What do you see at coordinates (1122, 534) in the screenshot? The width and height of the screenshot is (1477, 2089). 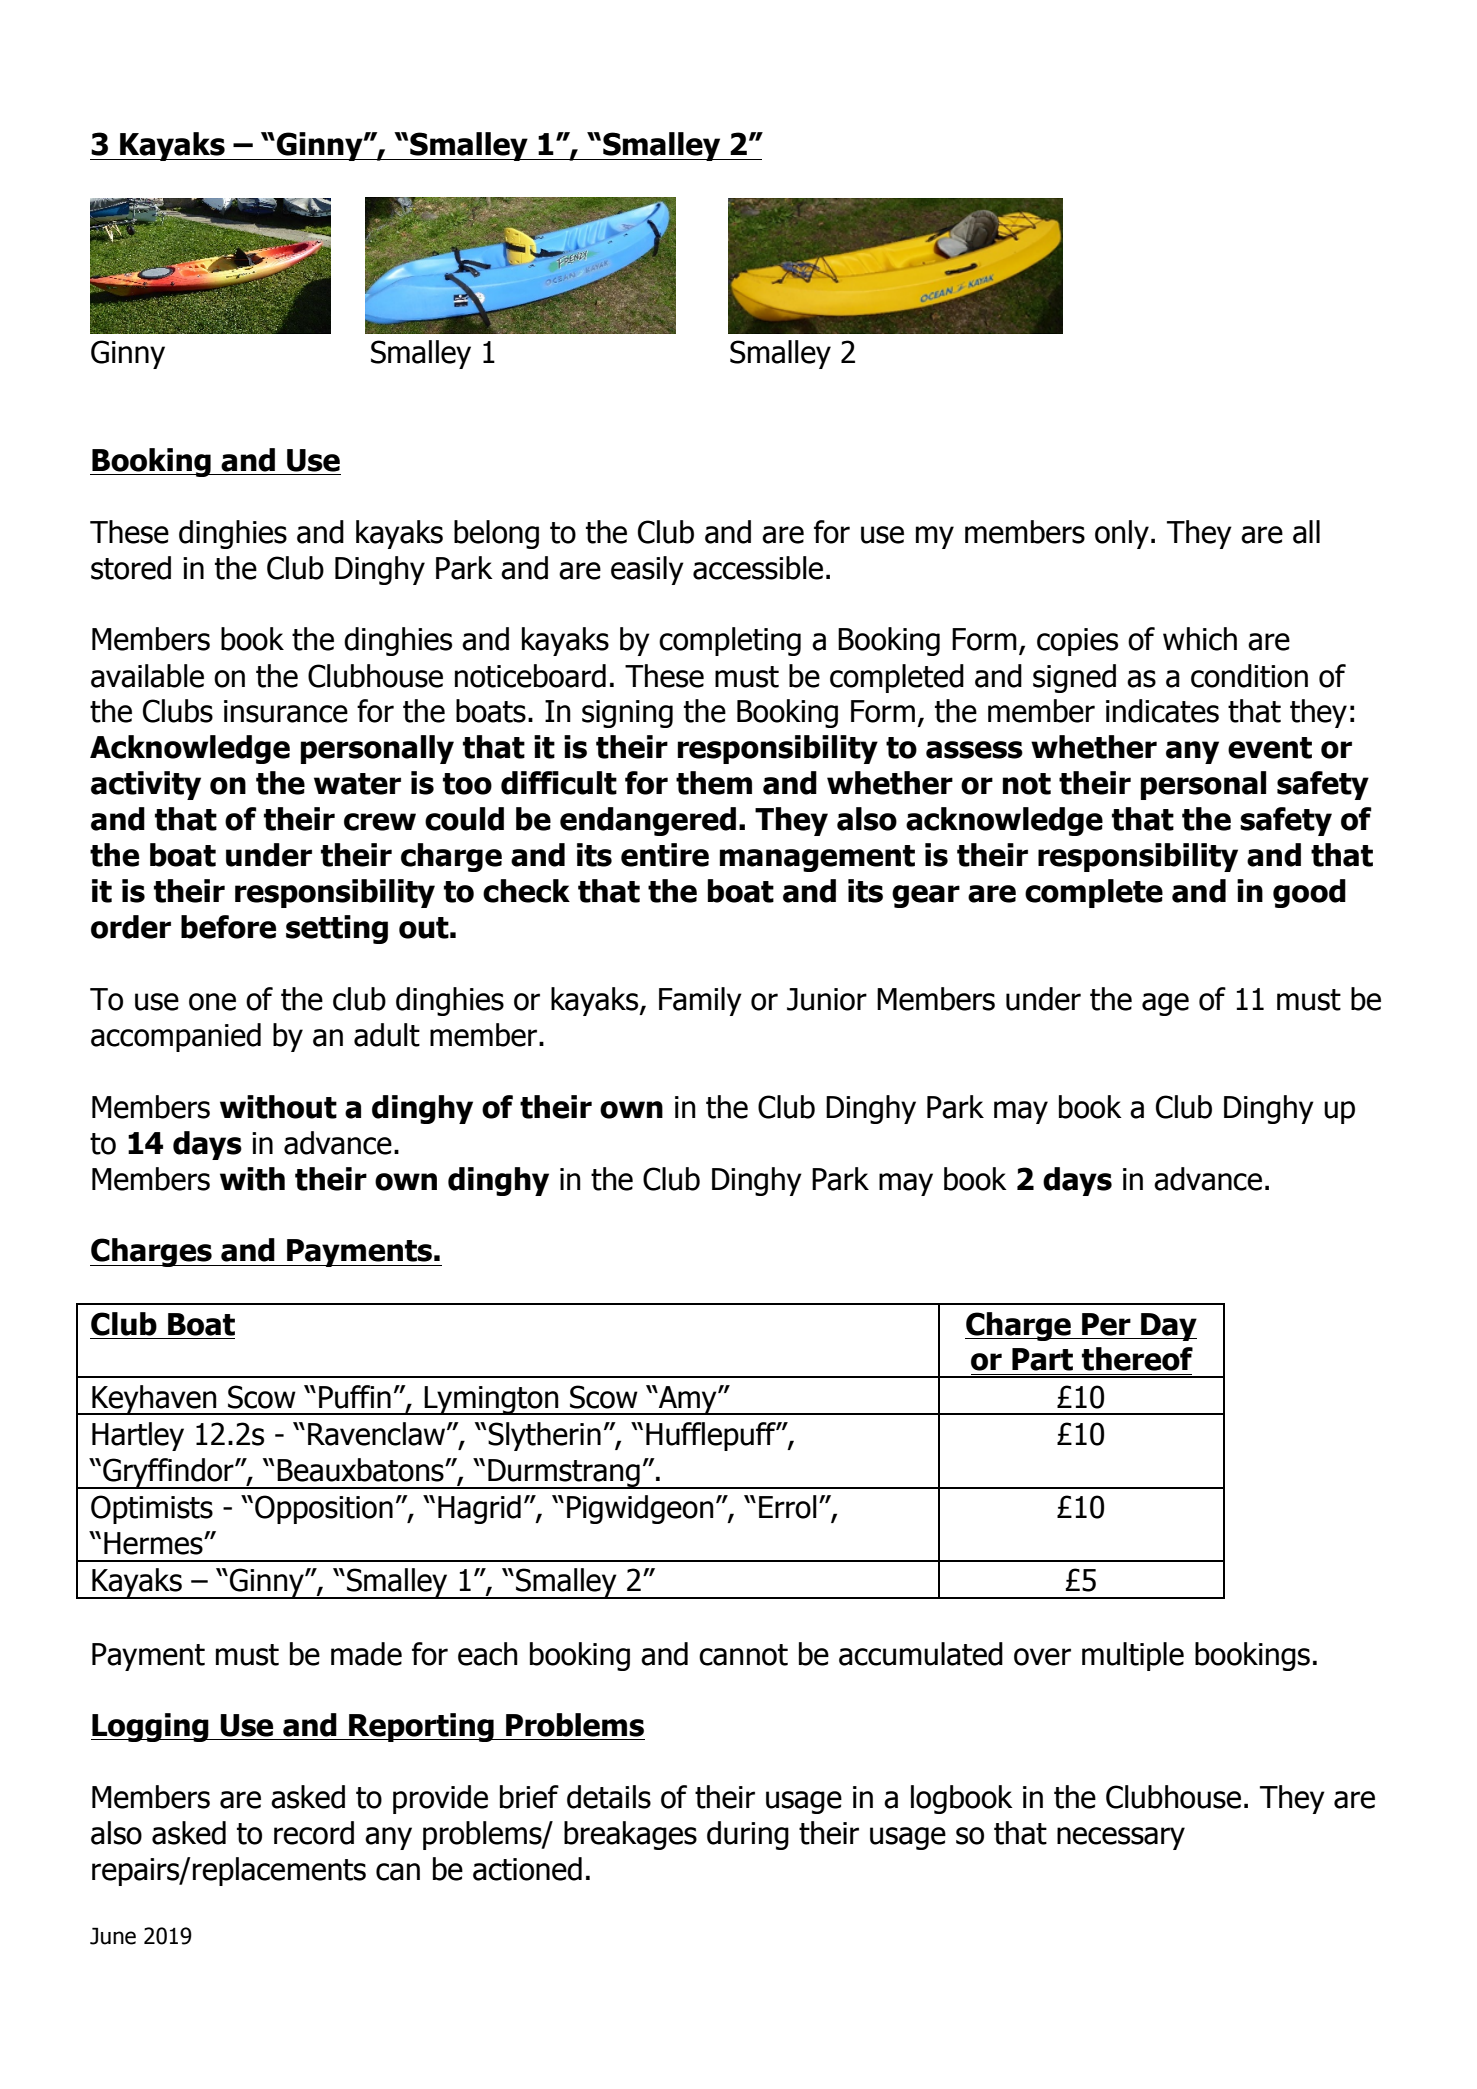 I see `only` at bounding box center [1122, 534].
